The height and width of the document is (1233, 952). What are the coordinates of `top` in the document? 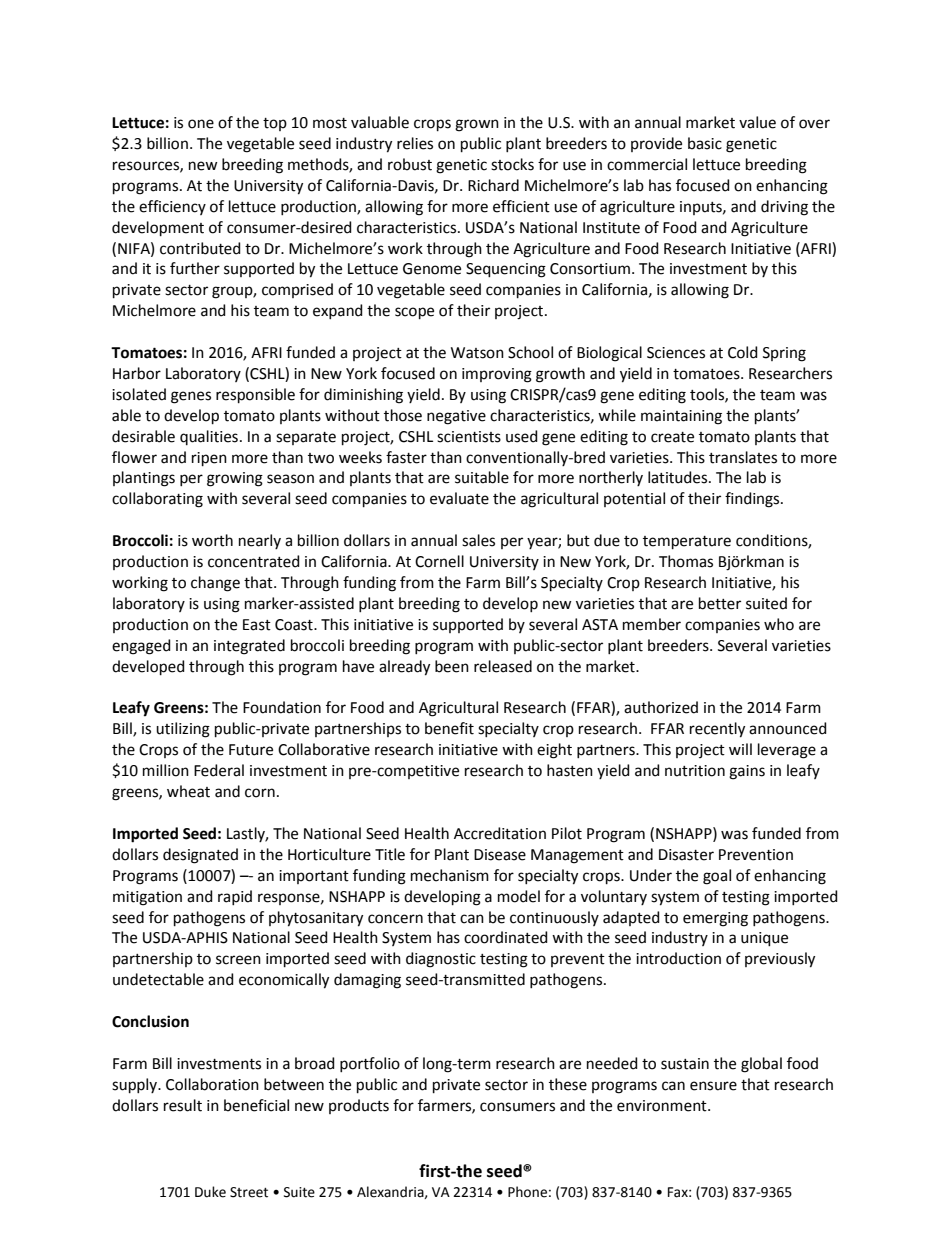 It's located at (275, 124).
